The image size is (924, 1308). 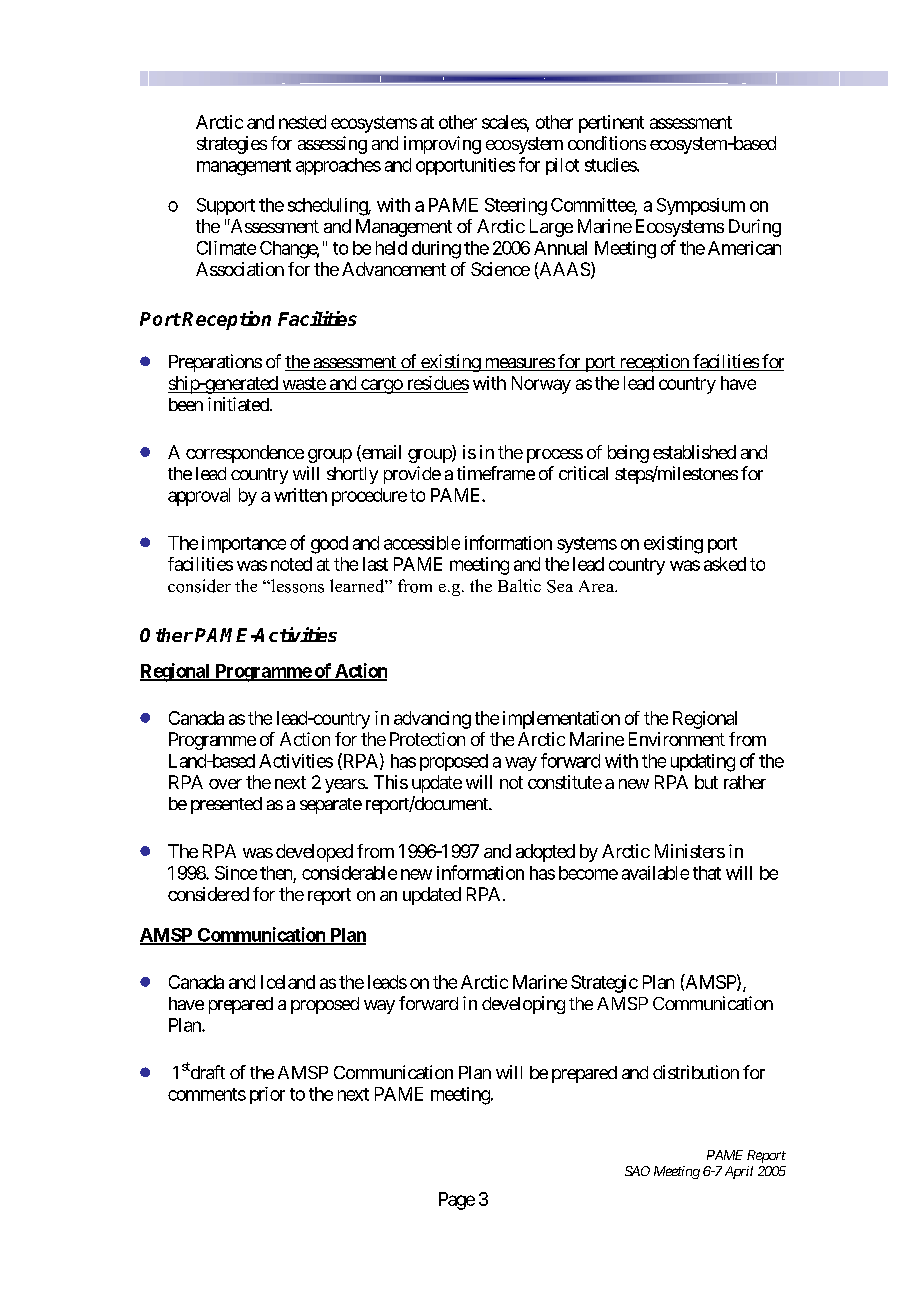 I want to click on SAO, so click(x=637, y=1171).
